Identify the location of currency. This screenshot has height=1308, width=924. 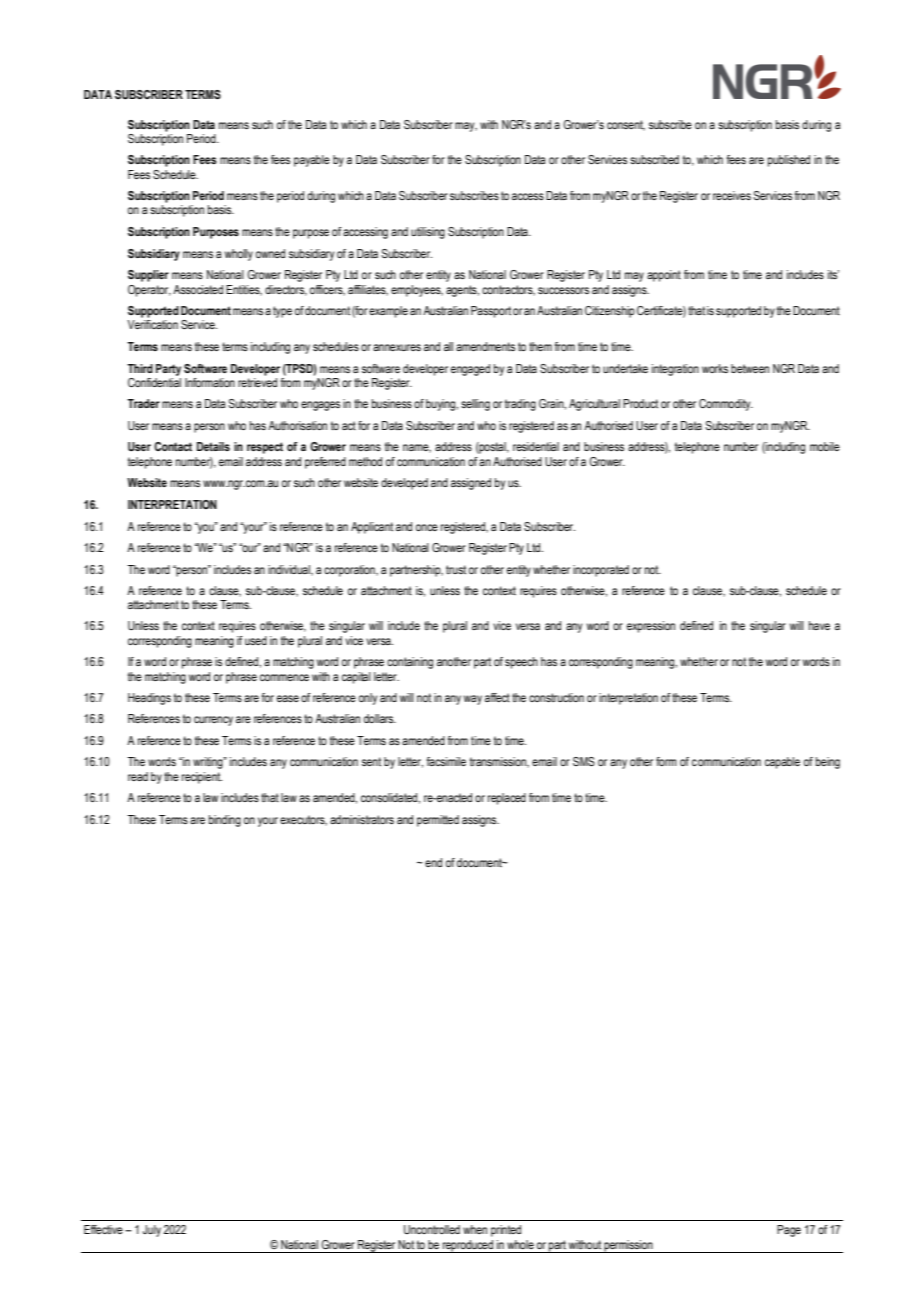
(213, 721).
